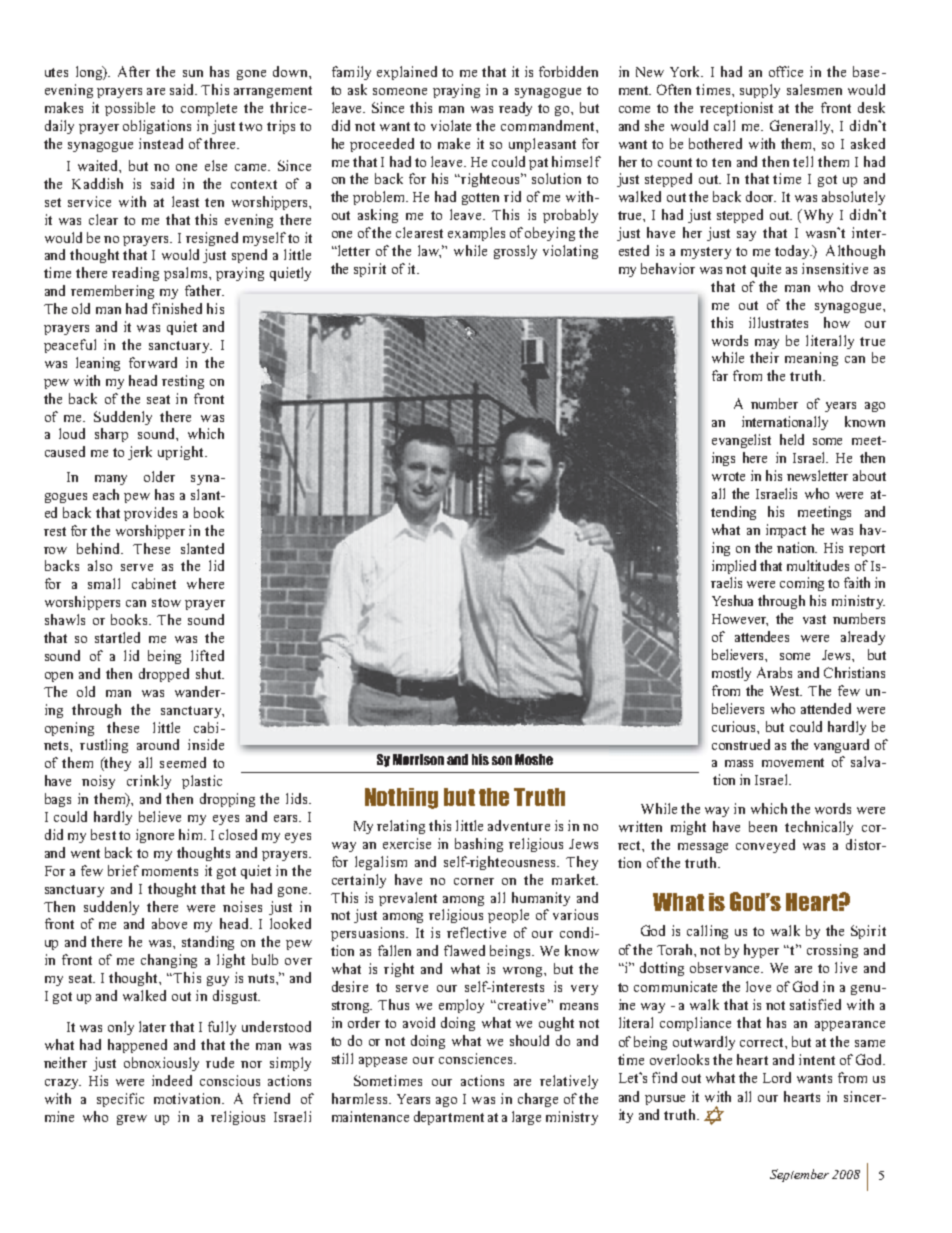 Image resolution: width=952 pixels, height=1233 pixels. I want to click on possible, so click(130, 109).
